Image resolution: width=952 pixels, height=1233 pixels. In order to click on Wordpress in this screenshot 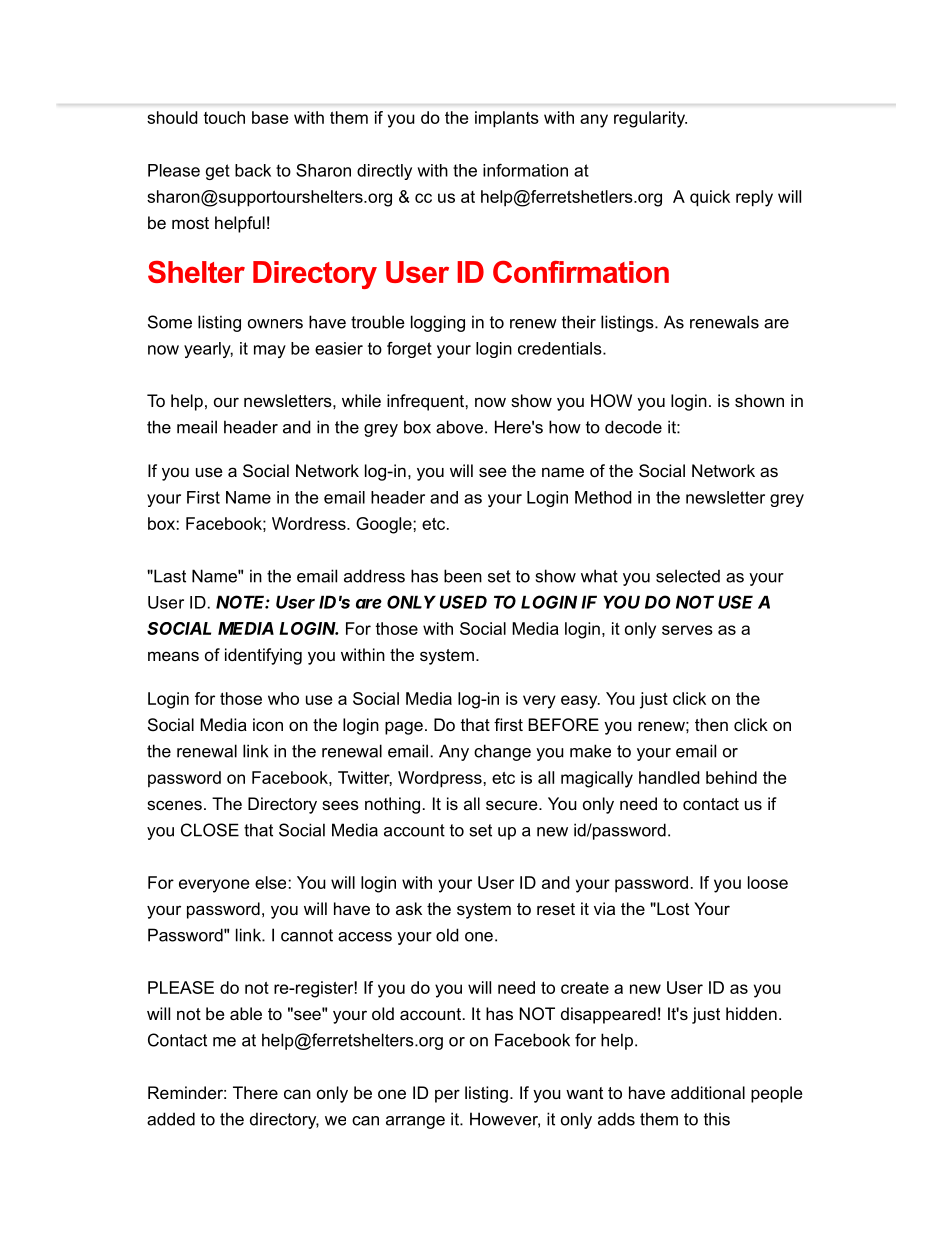, I will do `click(441, 779)`.
